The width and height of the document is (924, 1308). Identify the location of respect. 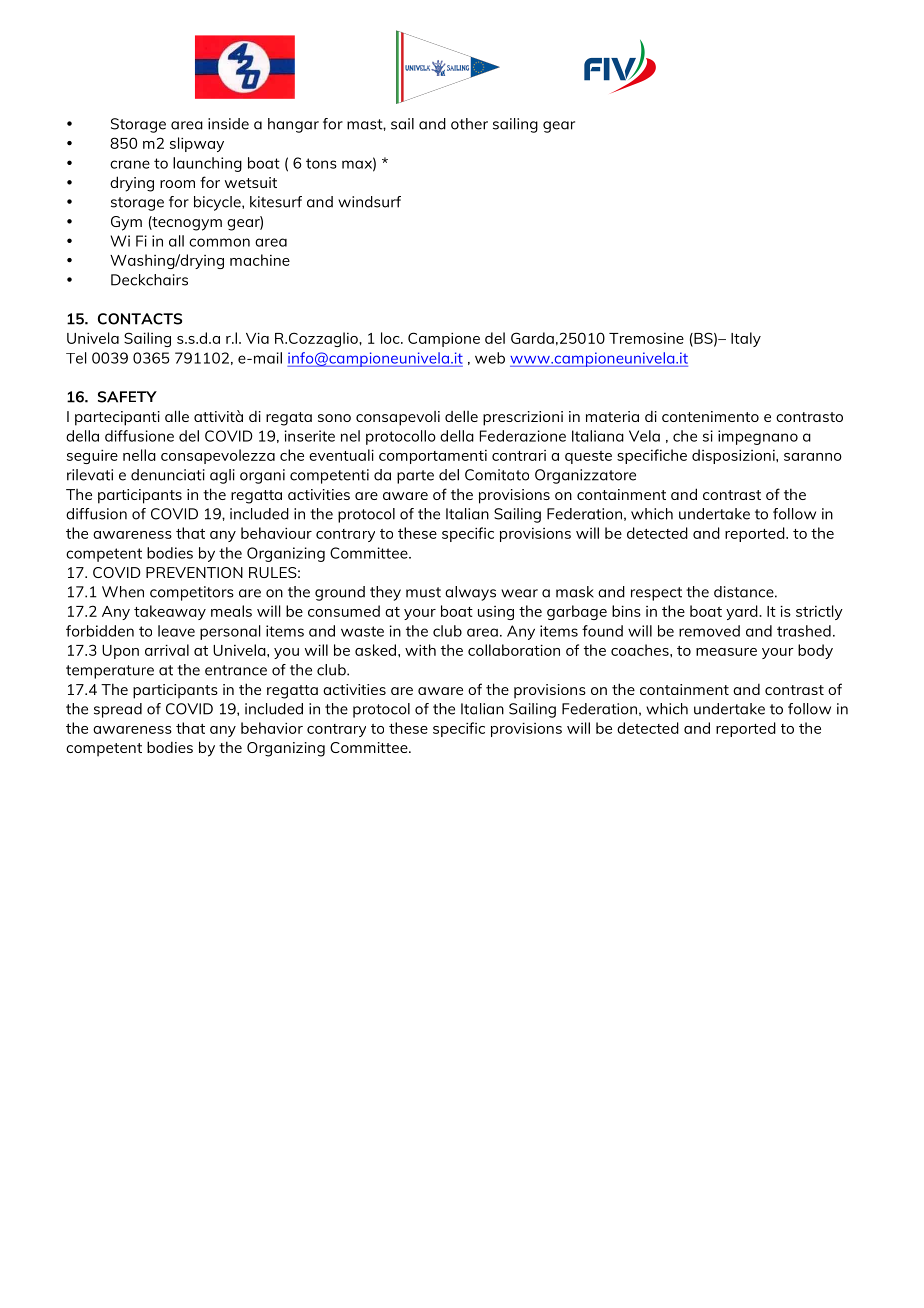
(656, 594).
